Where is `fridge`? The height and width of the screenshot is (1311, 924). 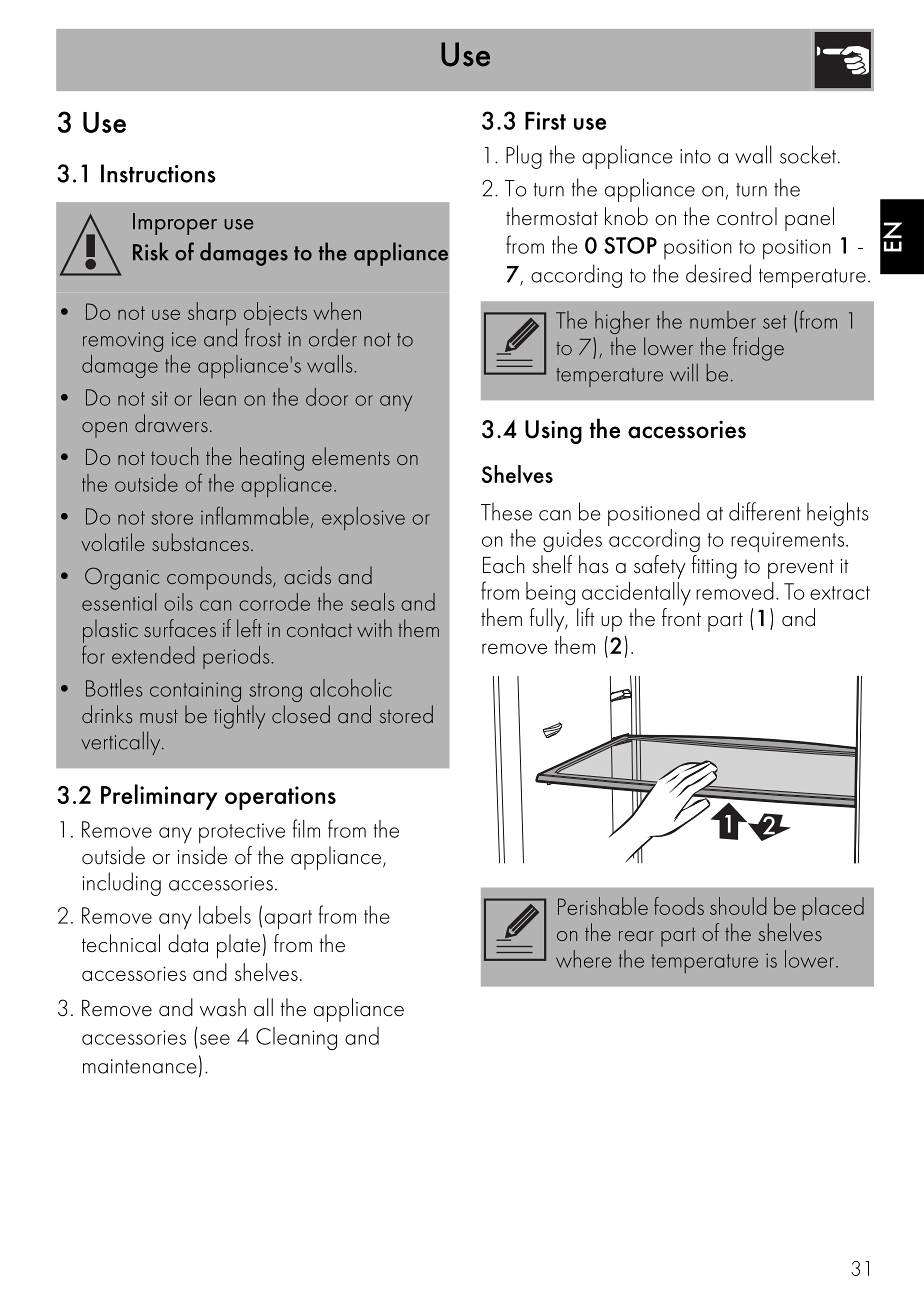 fridge is located at coordinates (758, 349).
